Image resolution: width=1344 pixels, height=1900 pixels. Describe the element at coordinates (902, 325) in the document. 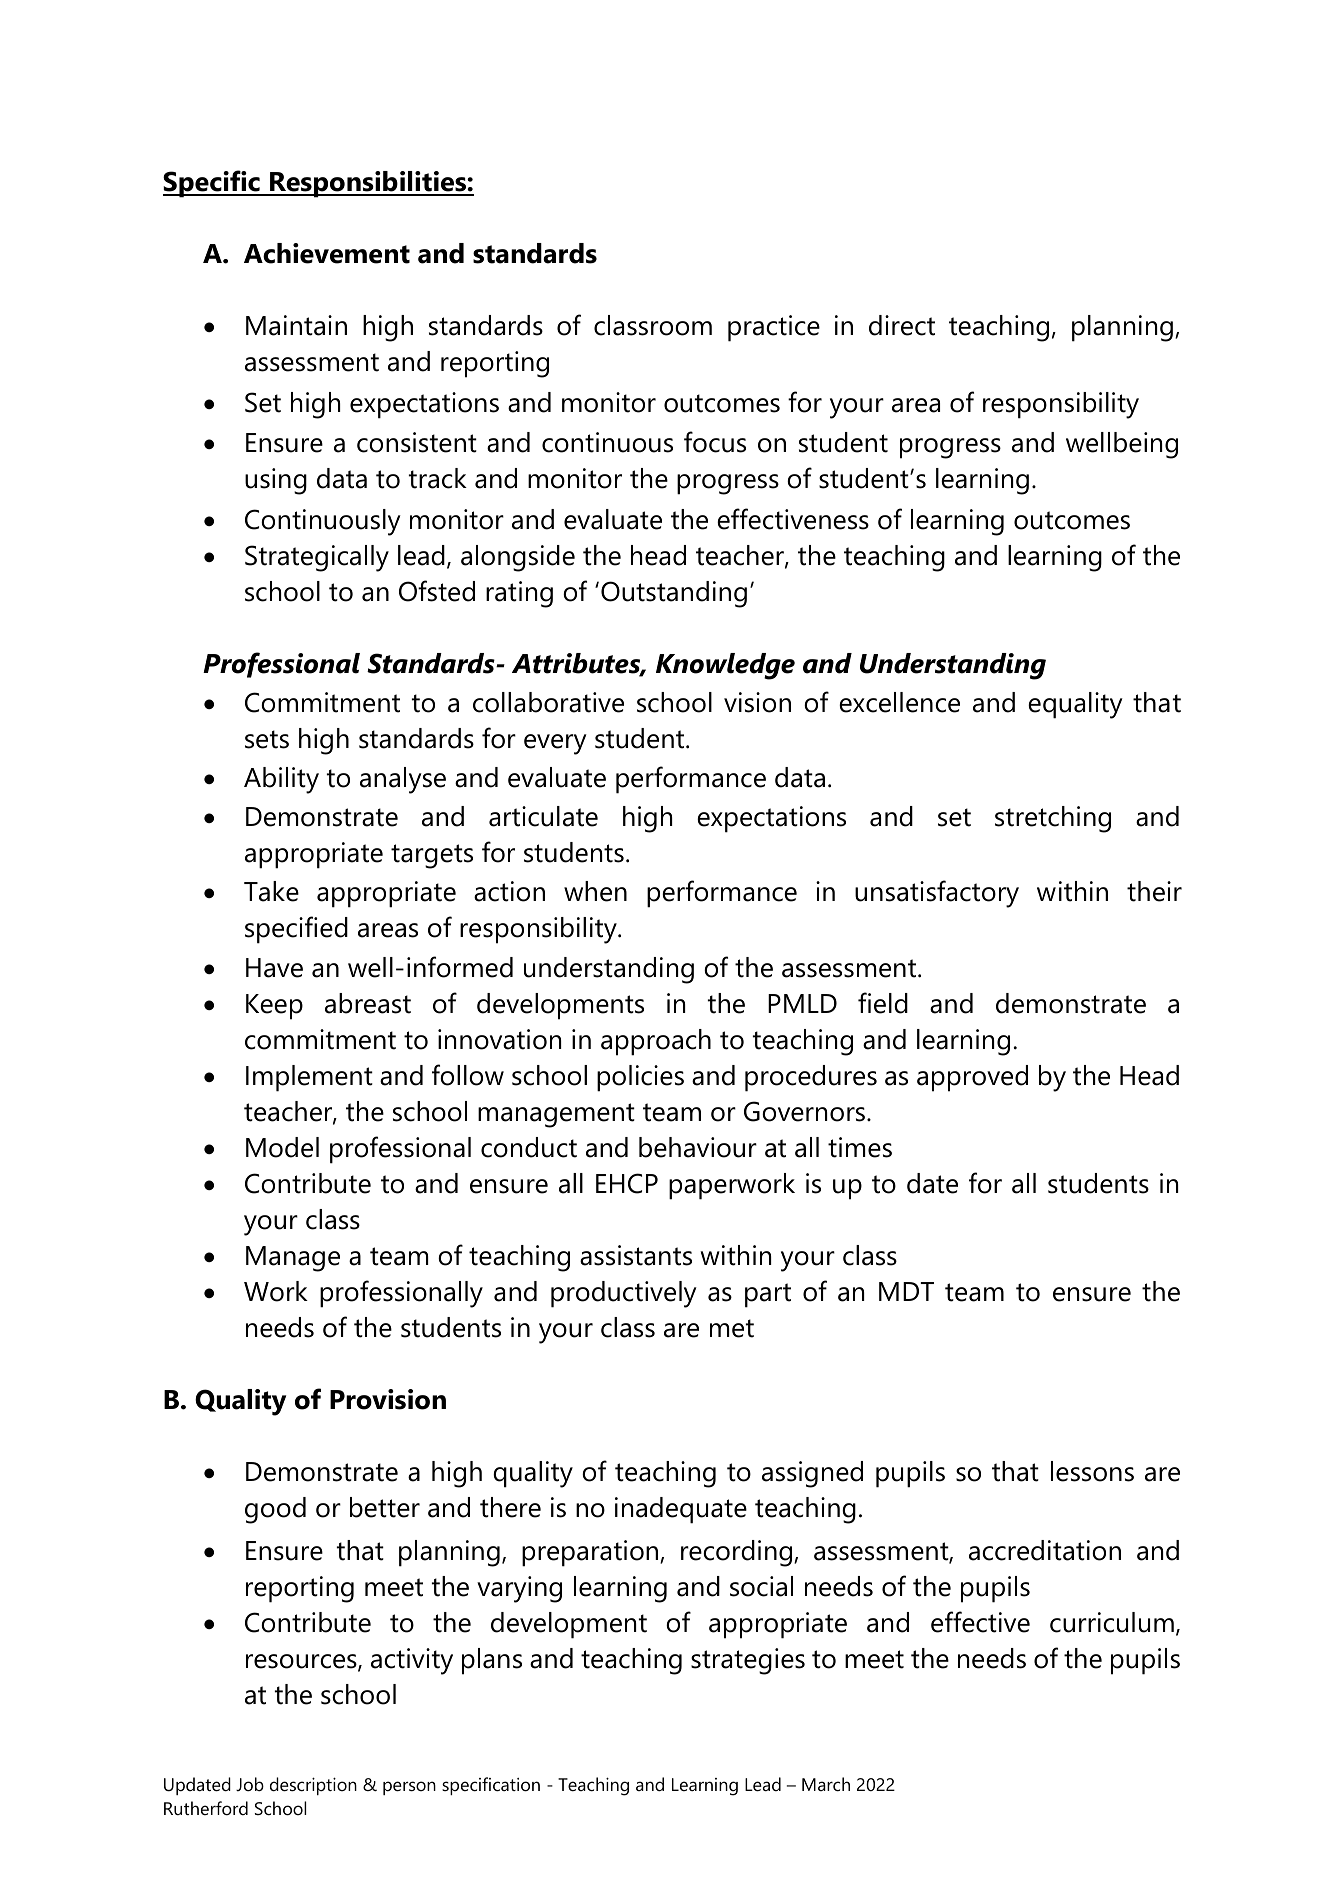

I see `direct` at that location.
